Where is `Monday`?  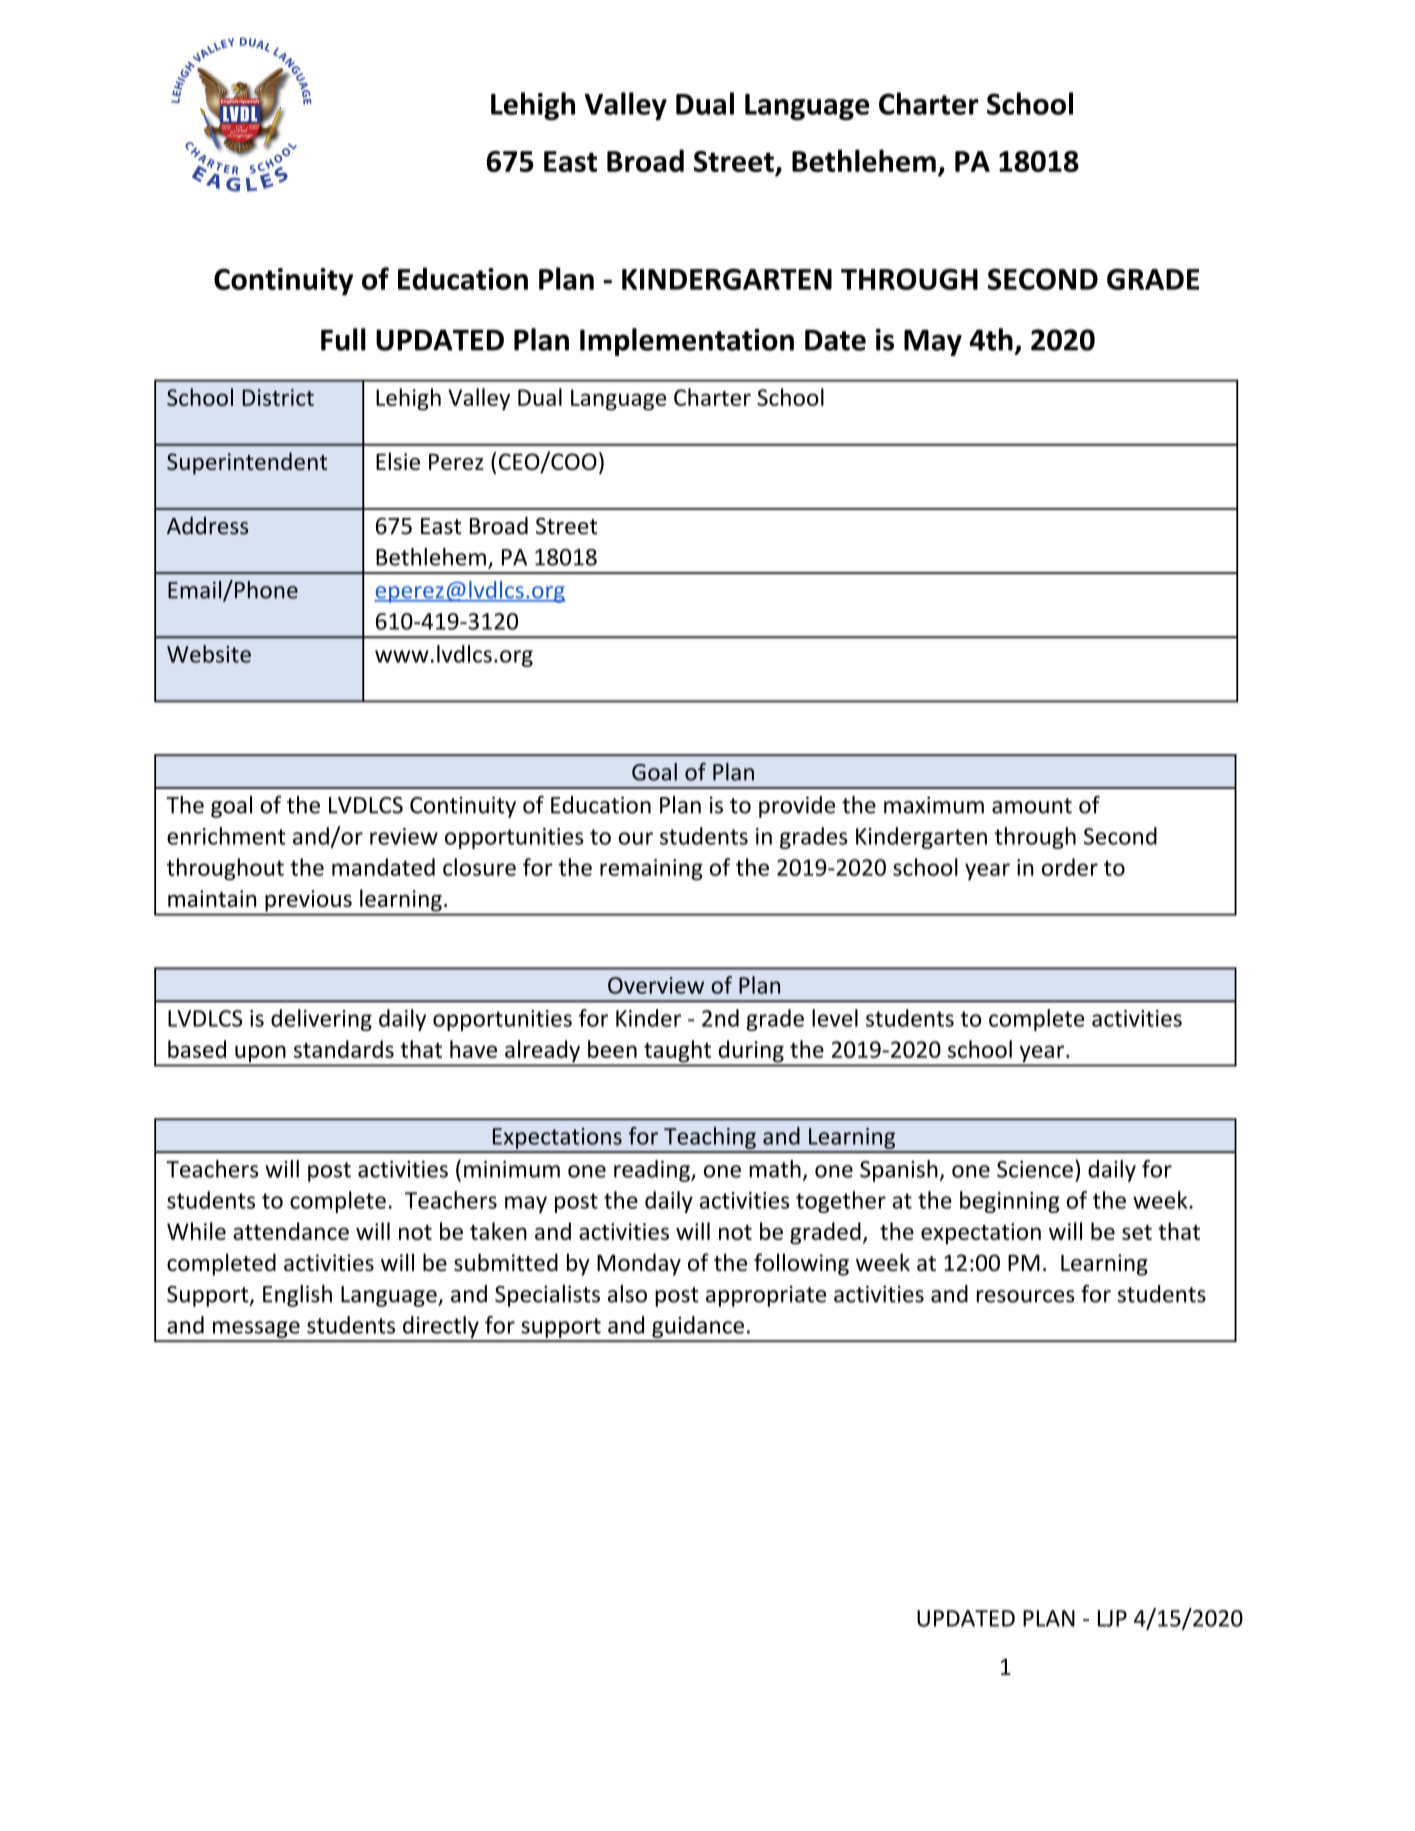 Monday is located at coordinates (639, 1264).
